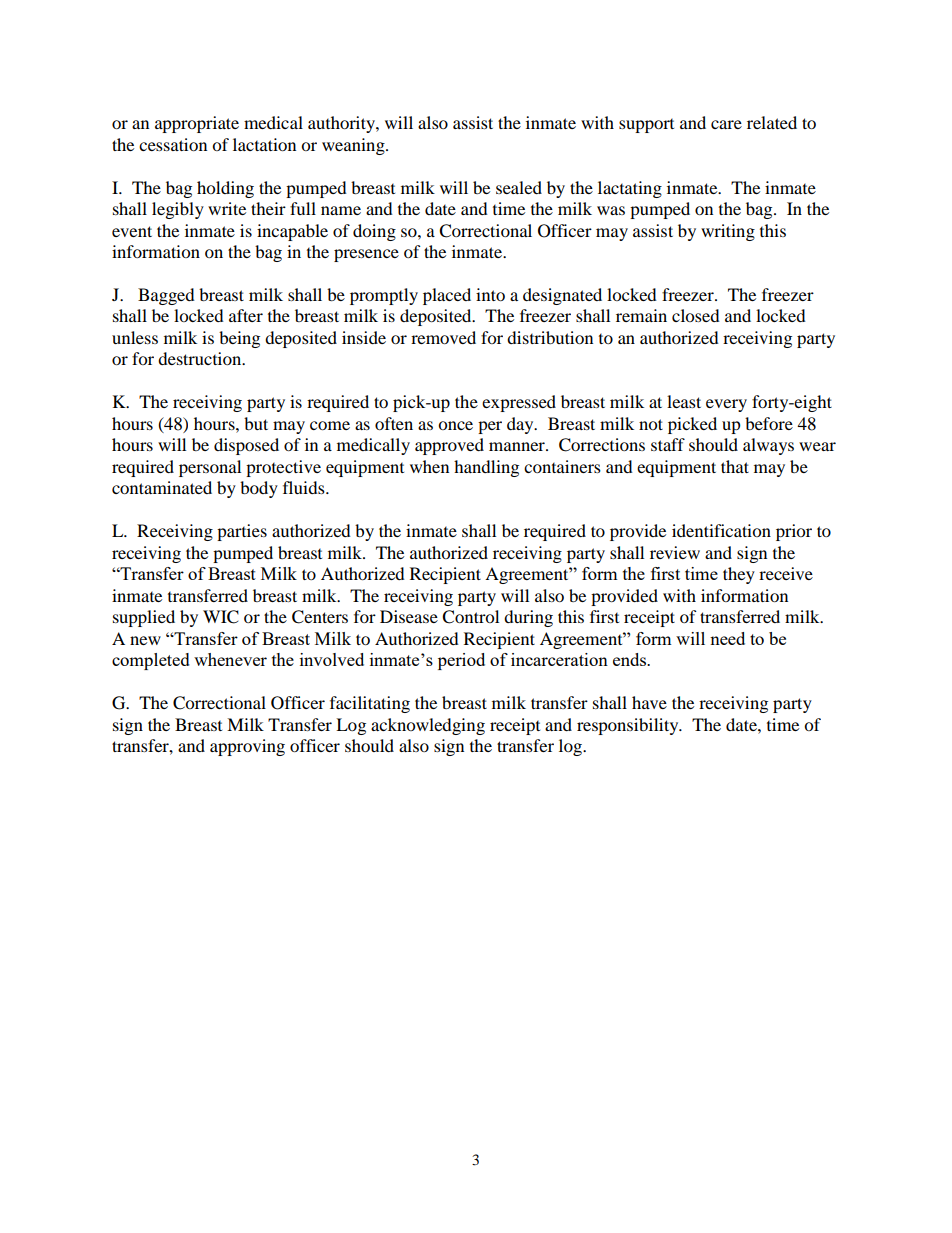  I want to click on sealed, so click(519, 187).
